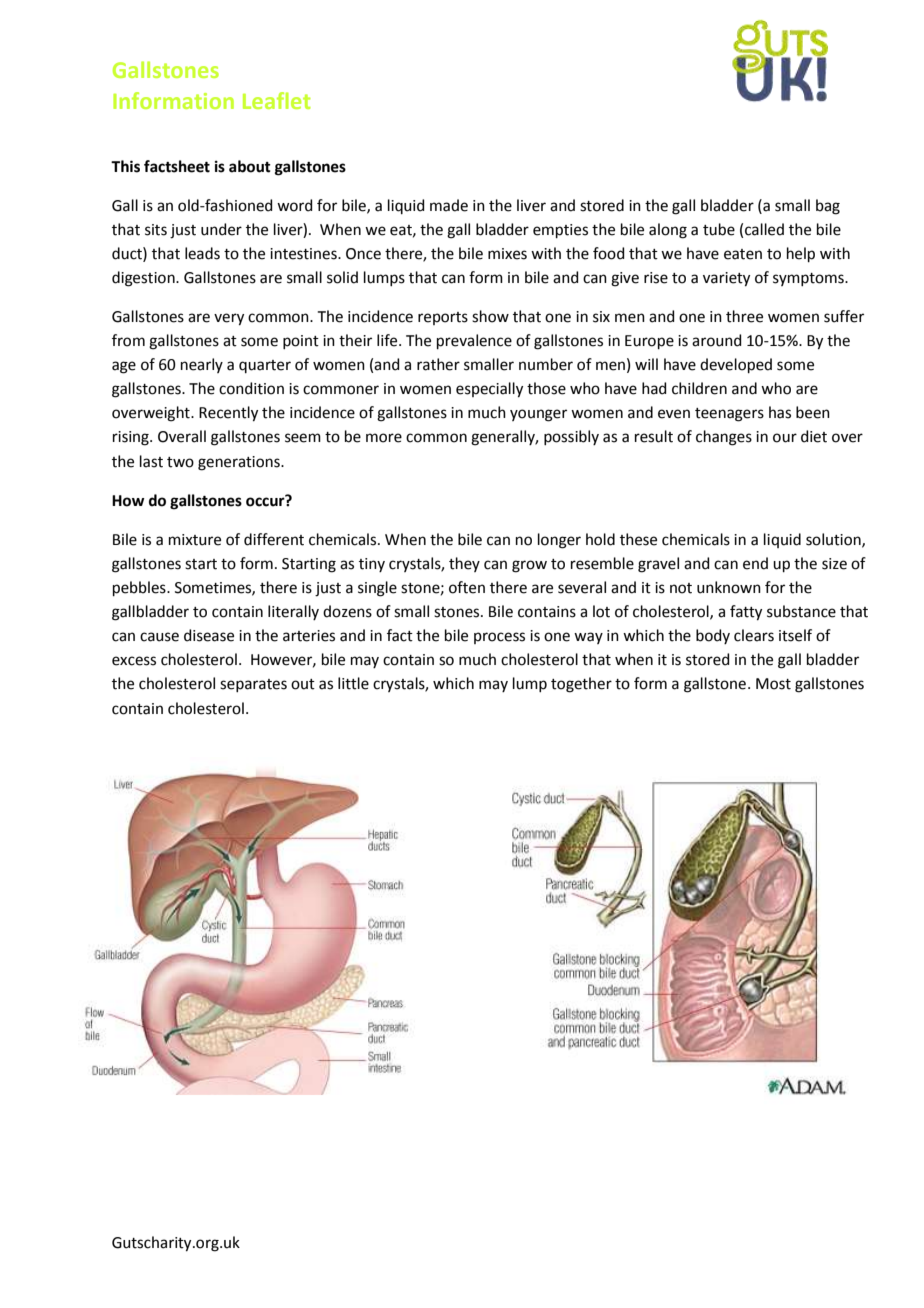 The image size is (924, 1308). Describe the element at coordinates (449, 205) in the screenshot. I see `made` at that location.
